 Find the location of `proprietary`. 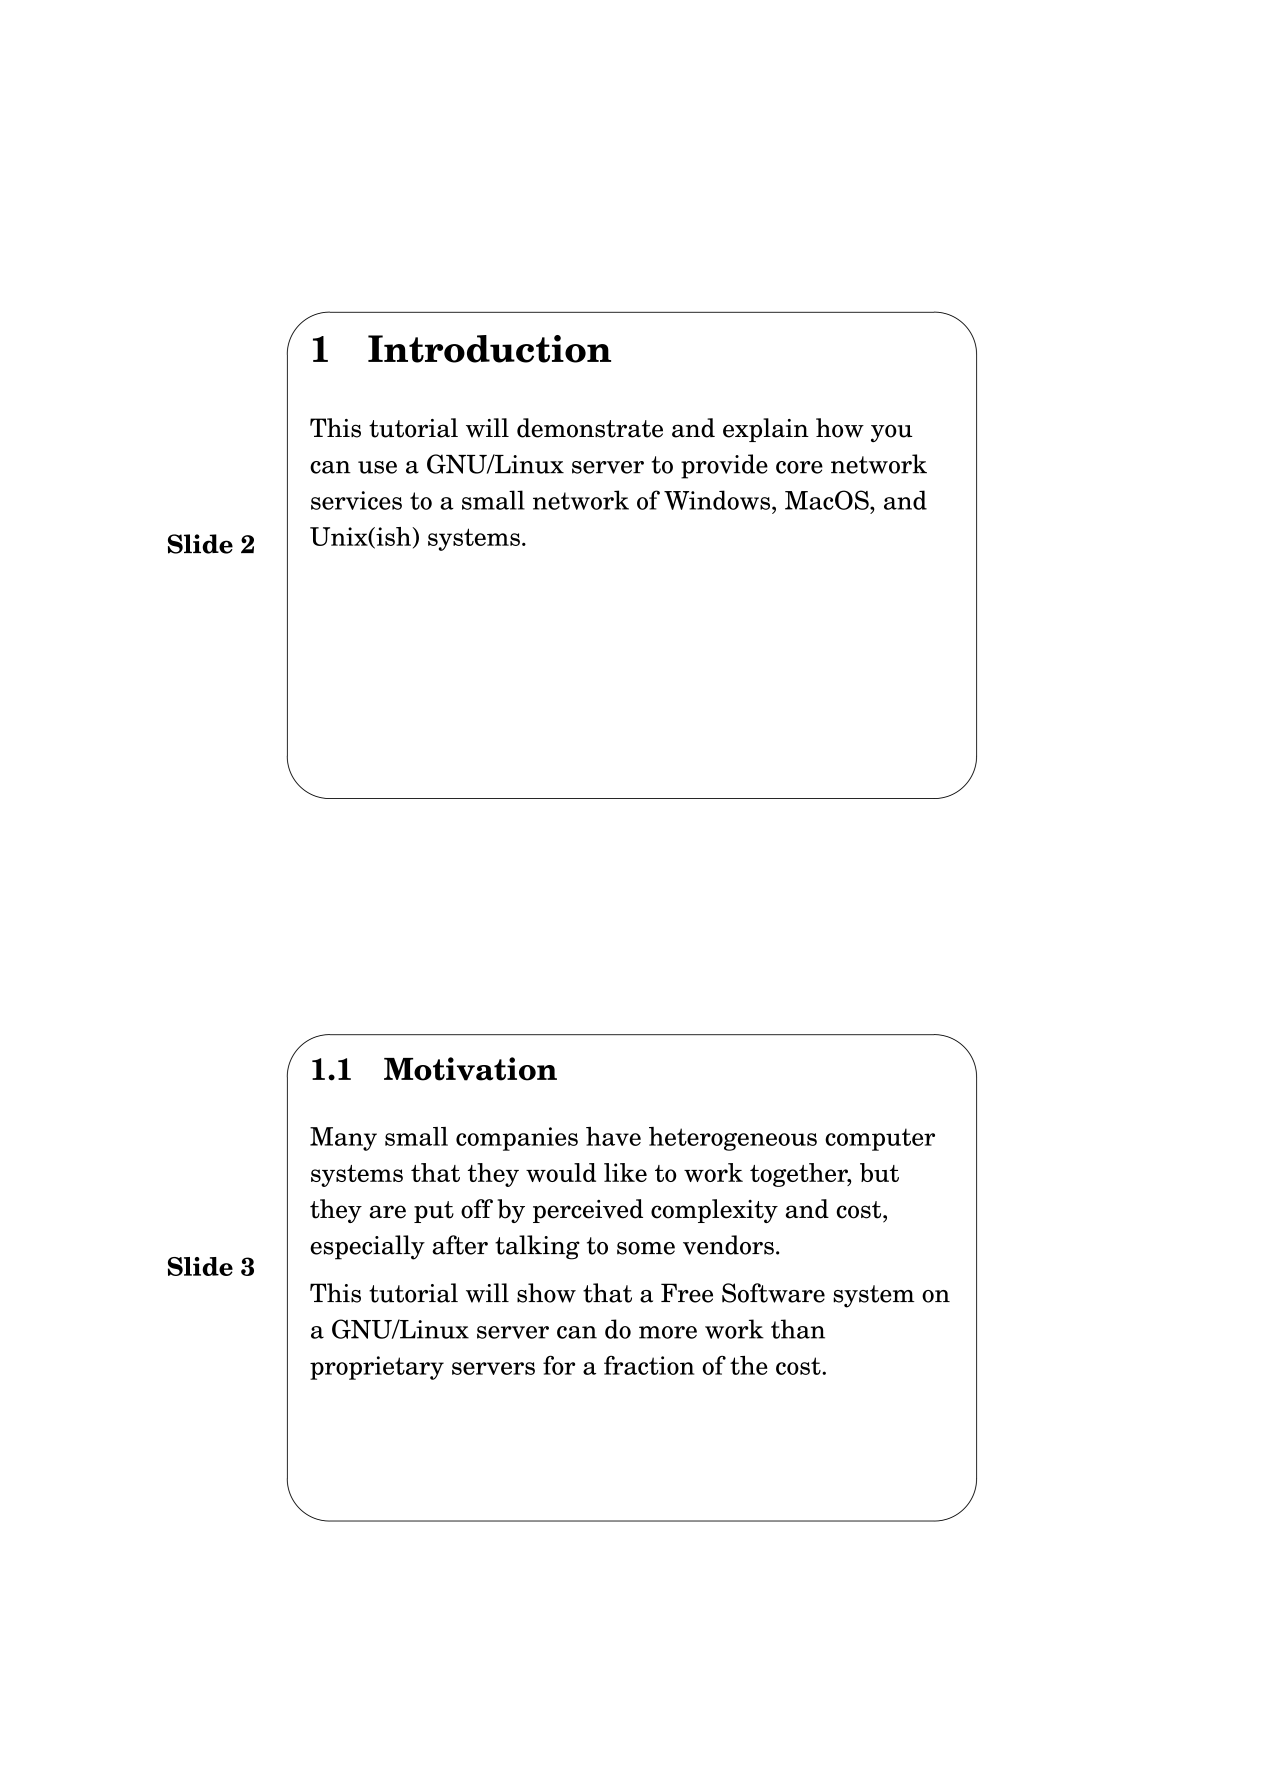

proprietary is located at coordinates (377, 1368).
